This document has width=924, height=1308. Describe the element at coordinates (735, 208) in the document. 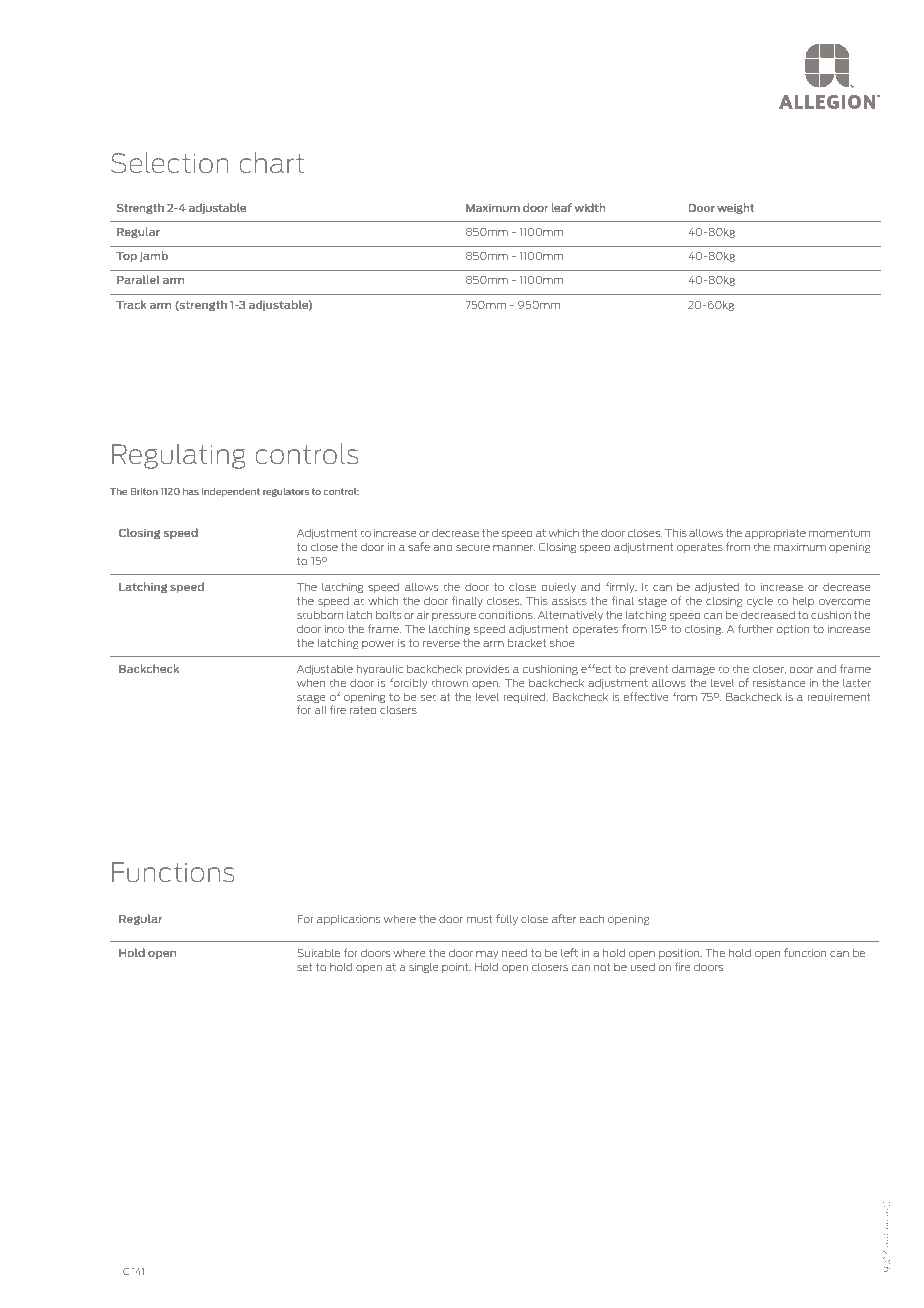

I see `weight` at that location.
